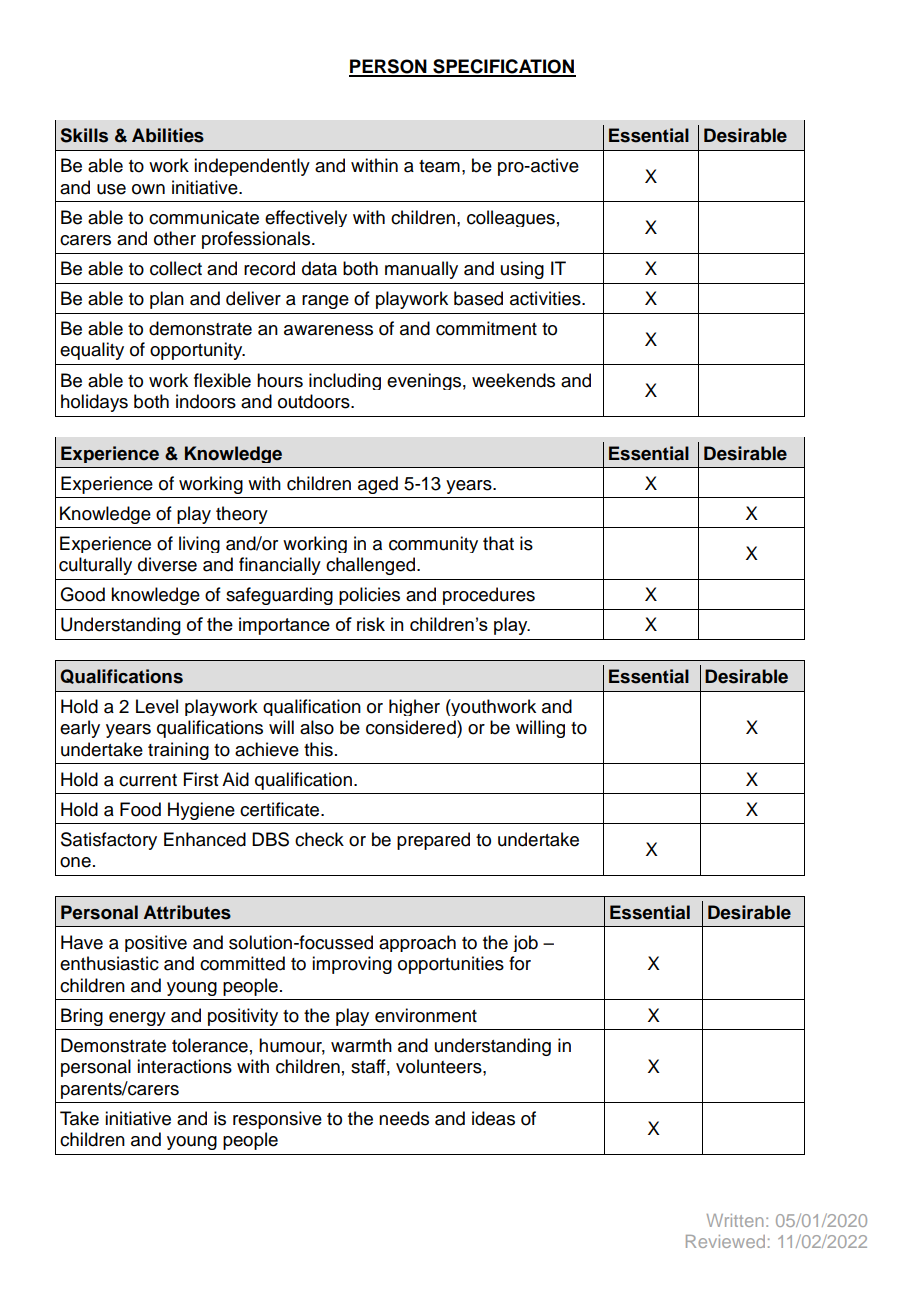  What do you see at coordinates (404, 1118) in the document?
I see `needs` at bounding box center [404, 1118].
